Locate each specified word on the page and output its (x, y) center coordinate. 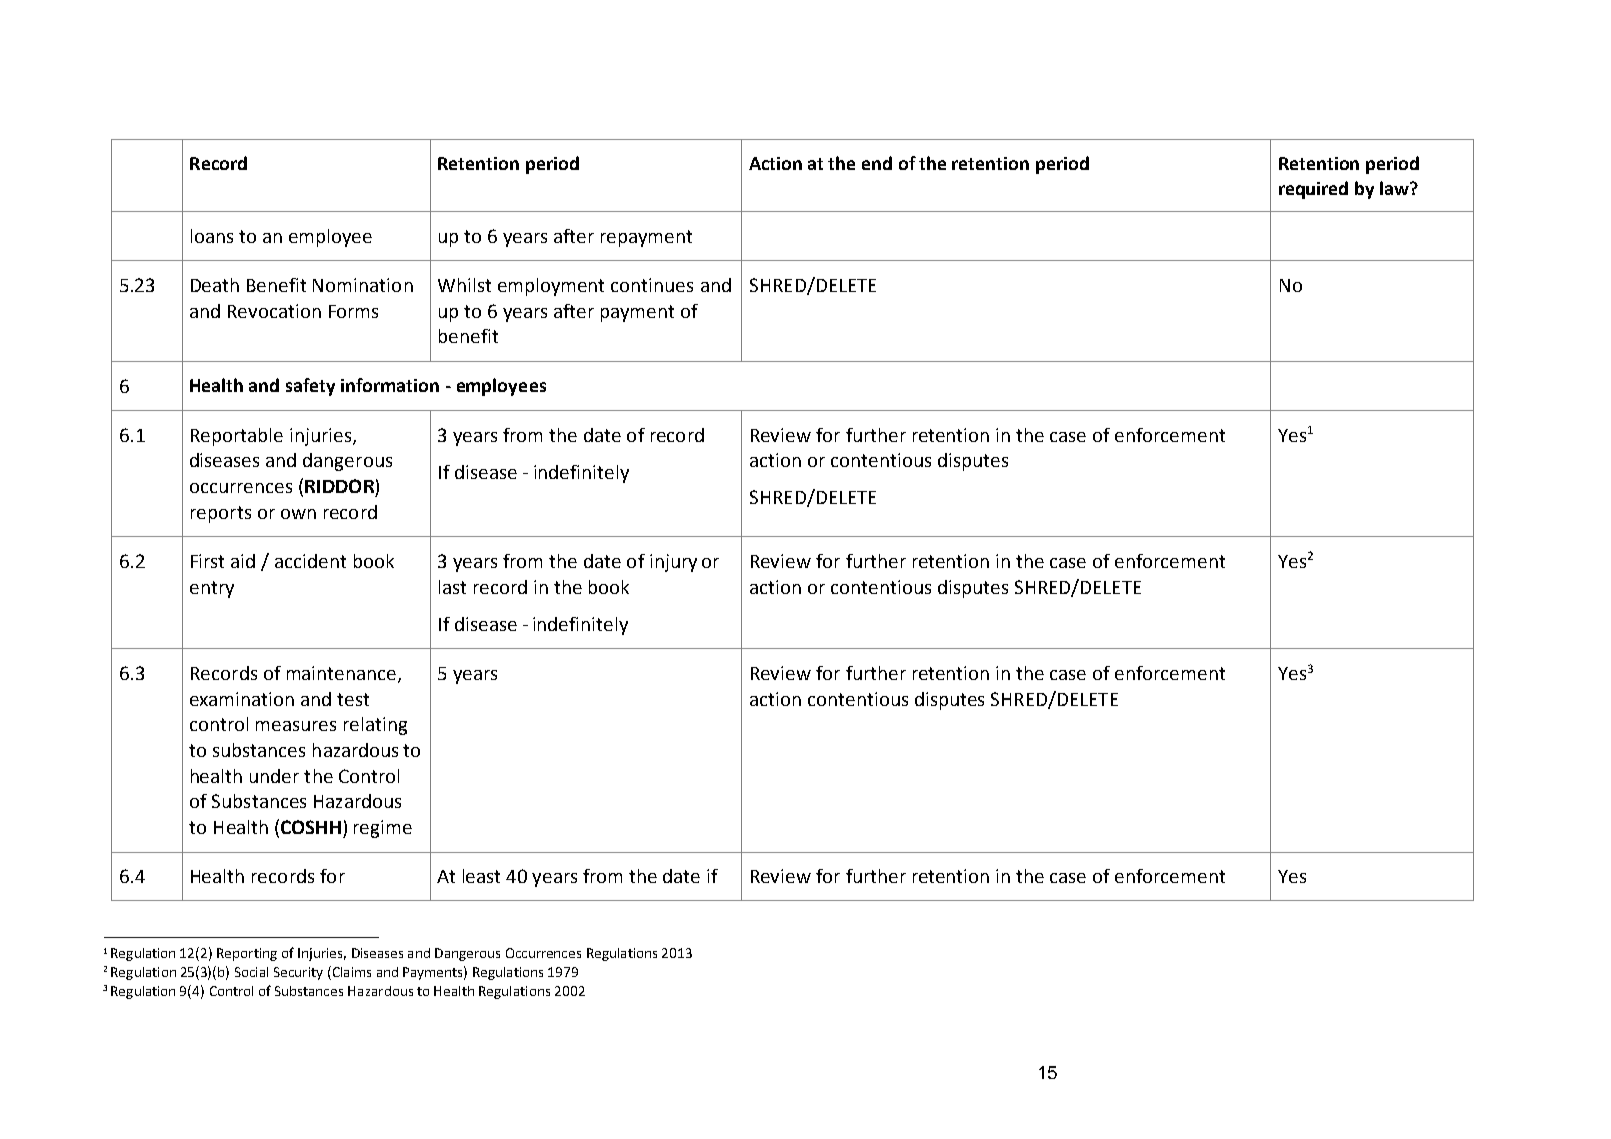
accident (310, 561)
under (274, 776)
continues (652, 285)
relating (375, 726)
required (1313, 190)
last (452, 587)
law (1396, 188)
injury (673, 563)
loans (212, 236)
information (390, 385)
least (481, 876)
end (877, 163)
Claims (350, 973)
